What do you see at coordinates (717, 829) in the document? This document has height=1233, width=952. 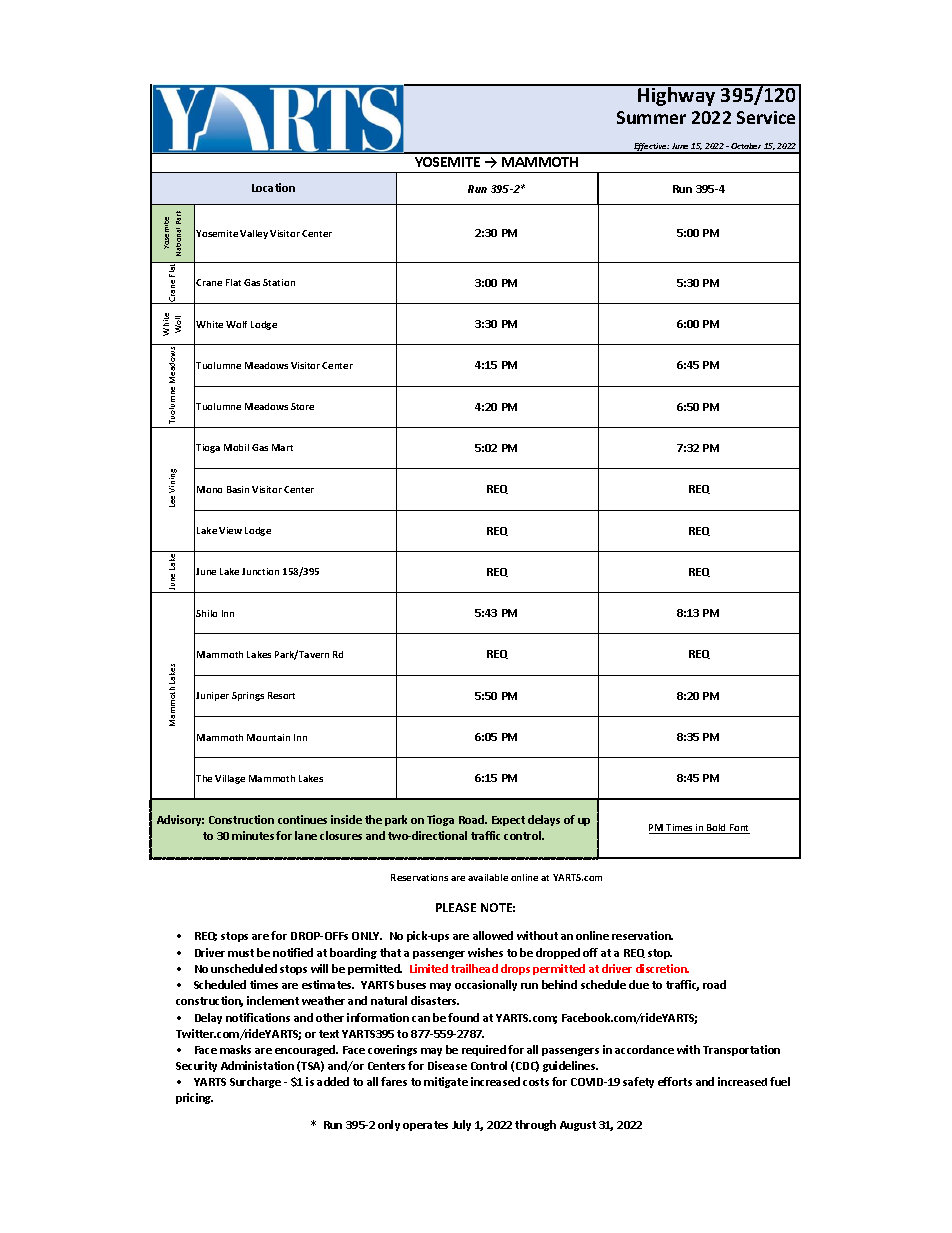 I see `Bold` at bounding box center [717, 829].
